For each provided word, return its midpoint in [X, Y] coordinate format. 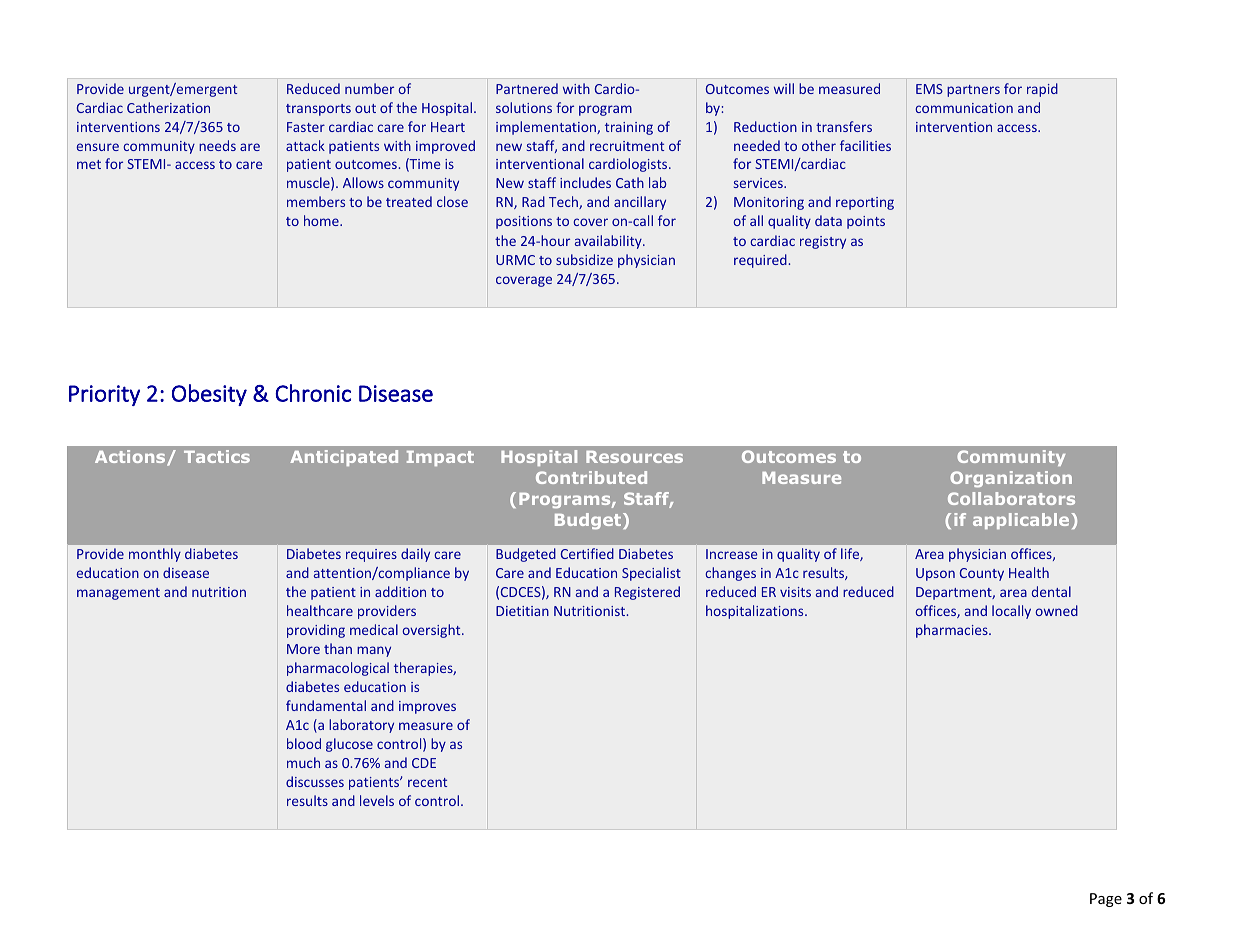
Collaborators [1011, 498]
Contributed [591, 477]
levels [377, 800]
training [629, 128]
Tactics [217, 456]
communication [964, 108]
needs [217, 145]
